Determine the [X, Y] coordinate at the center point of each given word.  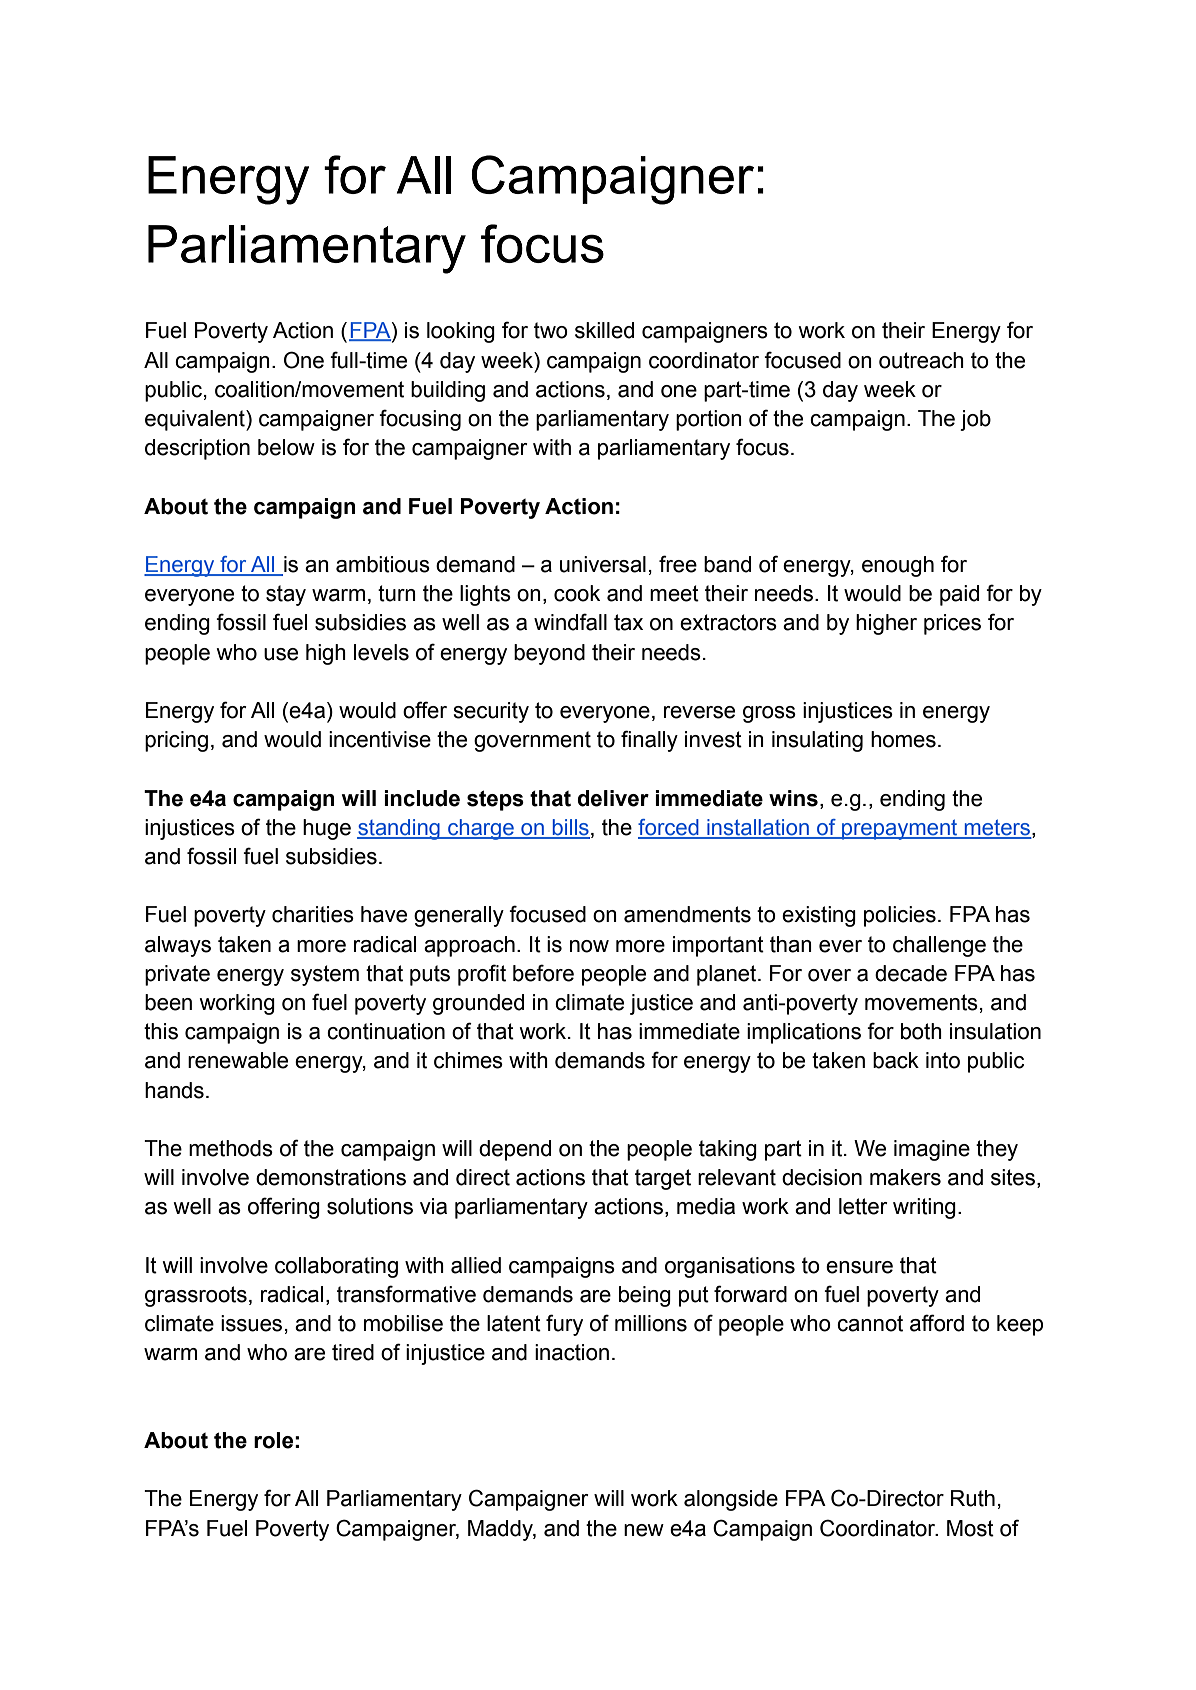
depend [515, 1150]
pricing [176, 741]
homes [903, 739]
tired [353, 1352]
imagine [932, 1150]
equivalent [196, 420]
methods [231, 1148]
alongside [731, 1500]
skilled [604, 330]
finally [649, 741]
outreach [921, 360]
